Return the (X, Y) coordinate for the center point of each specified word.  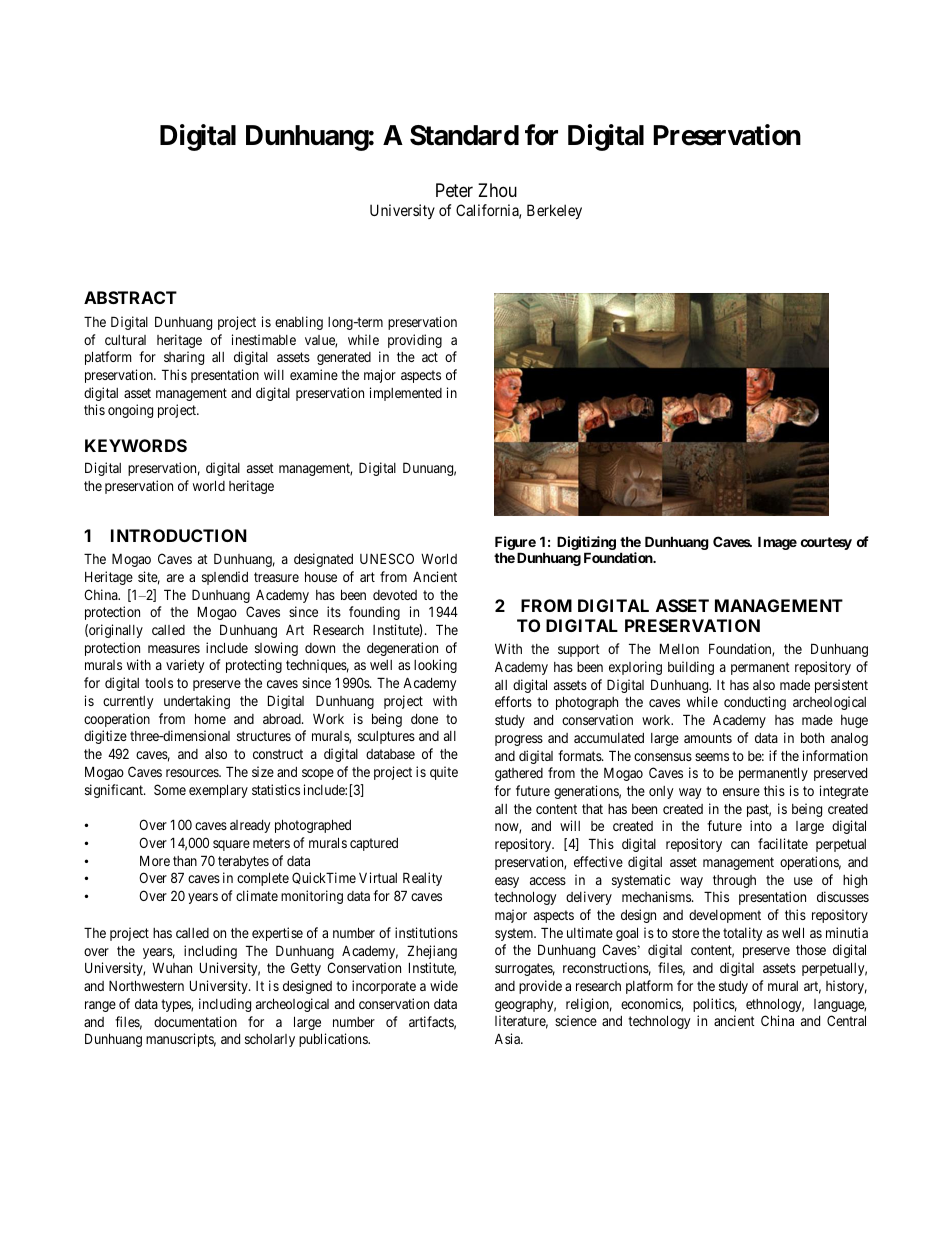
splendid (225, 578)
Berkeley (554, 211)
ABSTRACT (130, 297)
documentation (195, 1021)
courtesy (826, 543)
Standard (464, 135)
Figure (515, 544)
